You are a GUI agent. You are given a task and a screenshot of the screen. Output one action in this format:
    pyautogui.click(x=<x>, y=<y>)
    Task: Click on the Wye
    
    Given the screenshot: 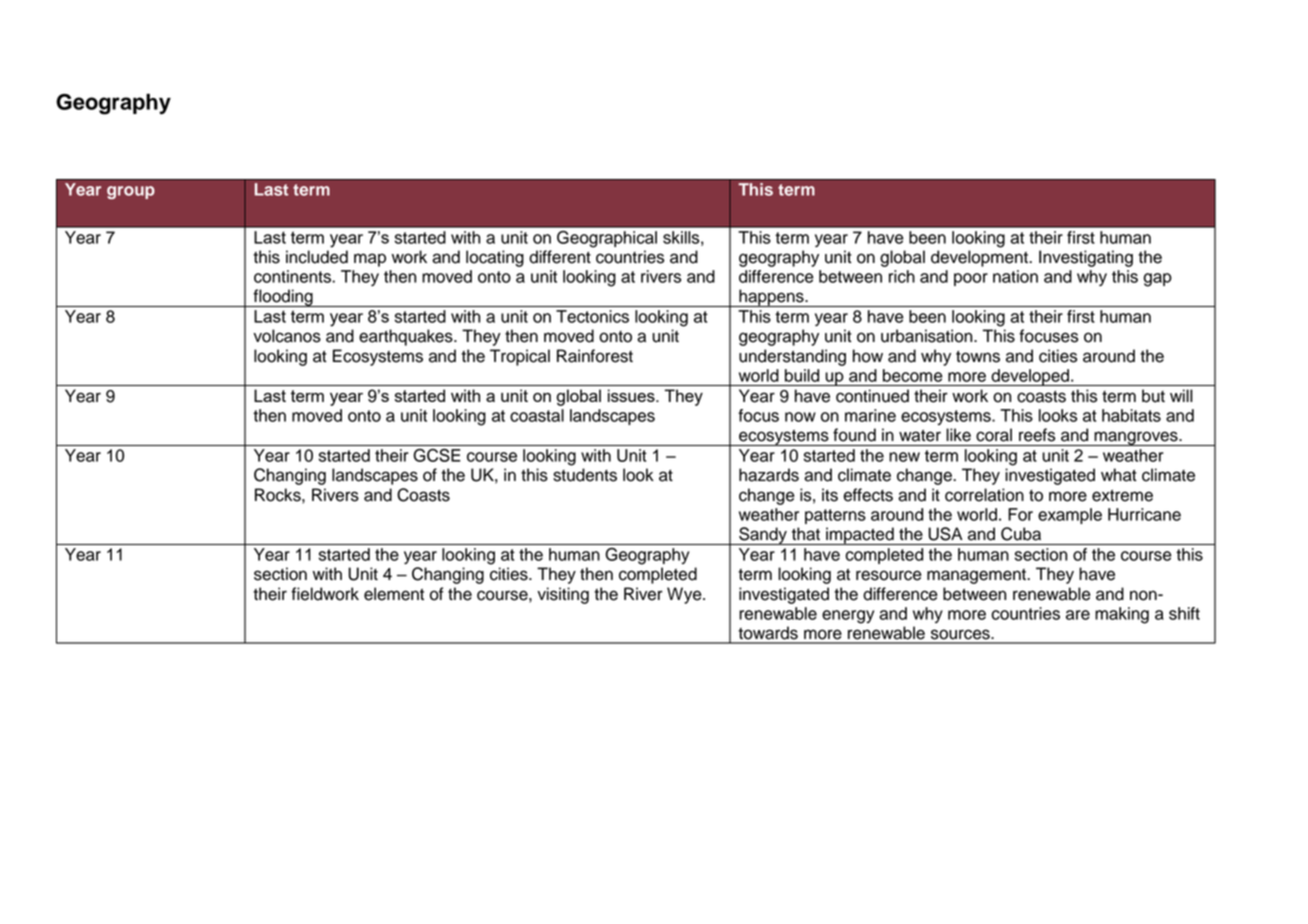 What is the action you would take?
    pyautogui.click(x=685, y=595)
